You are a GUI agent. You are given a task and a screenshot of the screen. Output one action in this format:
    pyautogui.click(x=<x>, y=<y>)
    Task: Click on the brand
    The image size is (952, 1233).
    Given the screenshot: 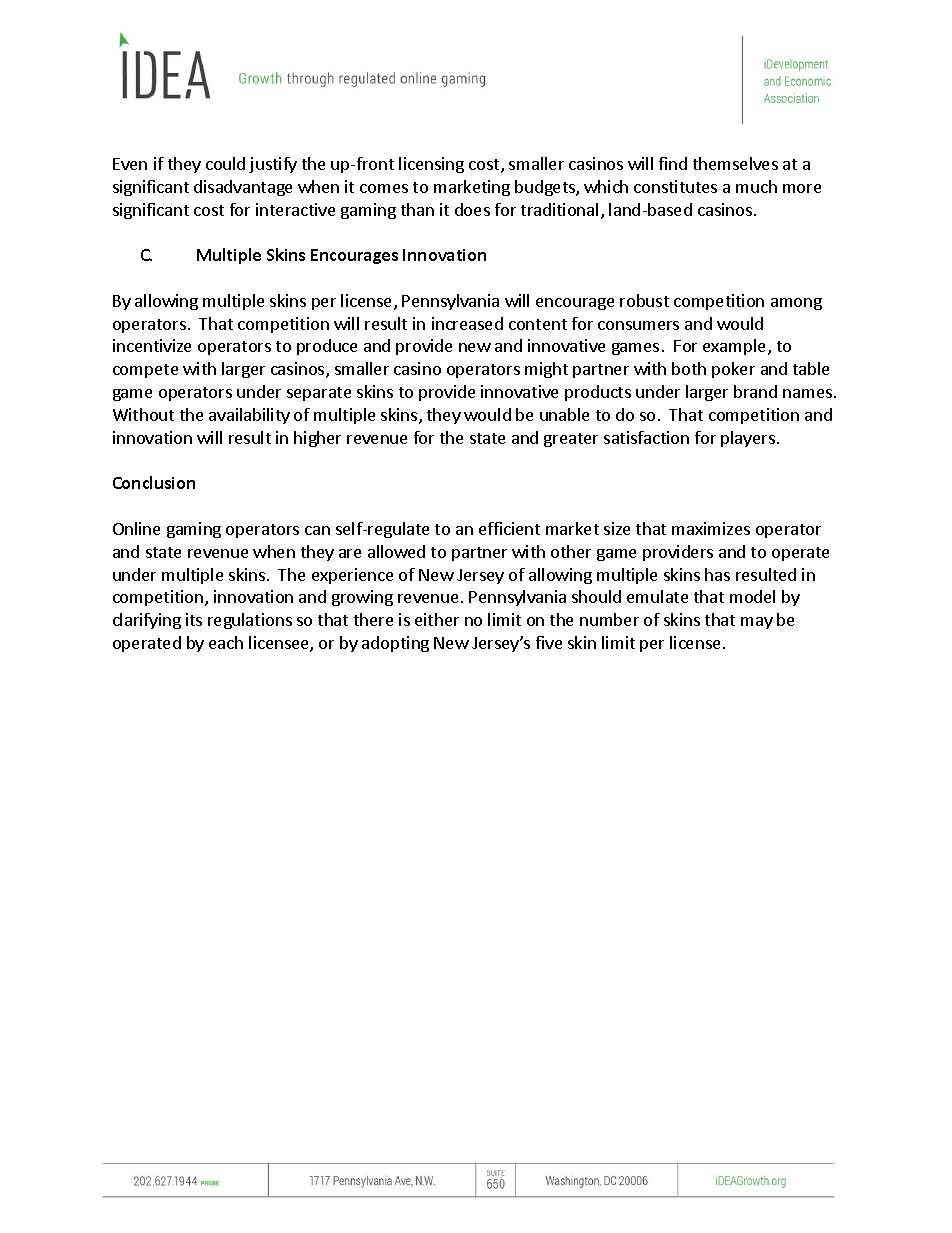 What is the action you would take?
    pyautogui.click(x=755, y=391)
